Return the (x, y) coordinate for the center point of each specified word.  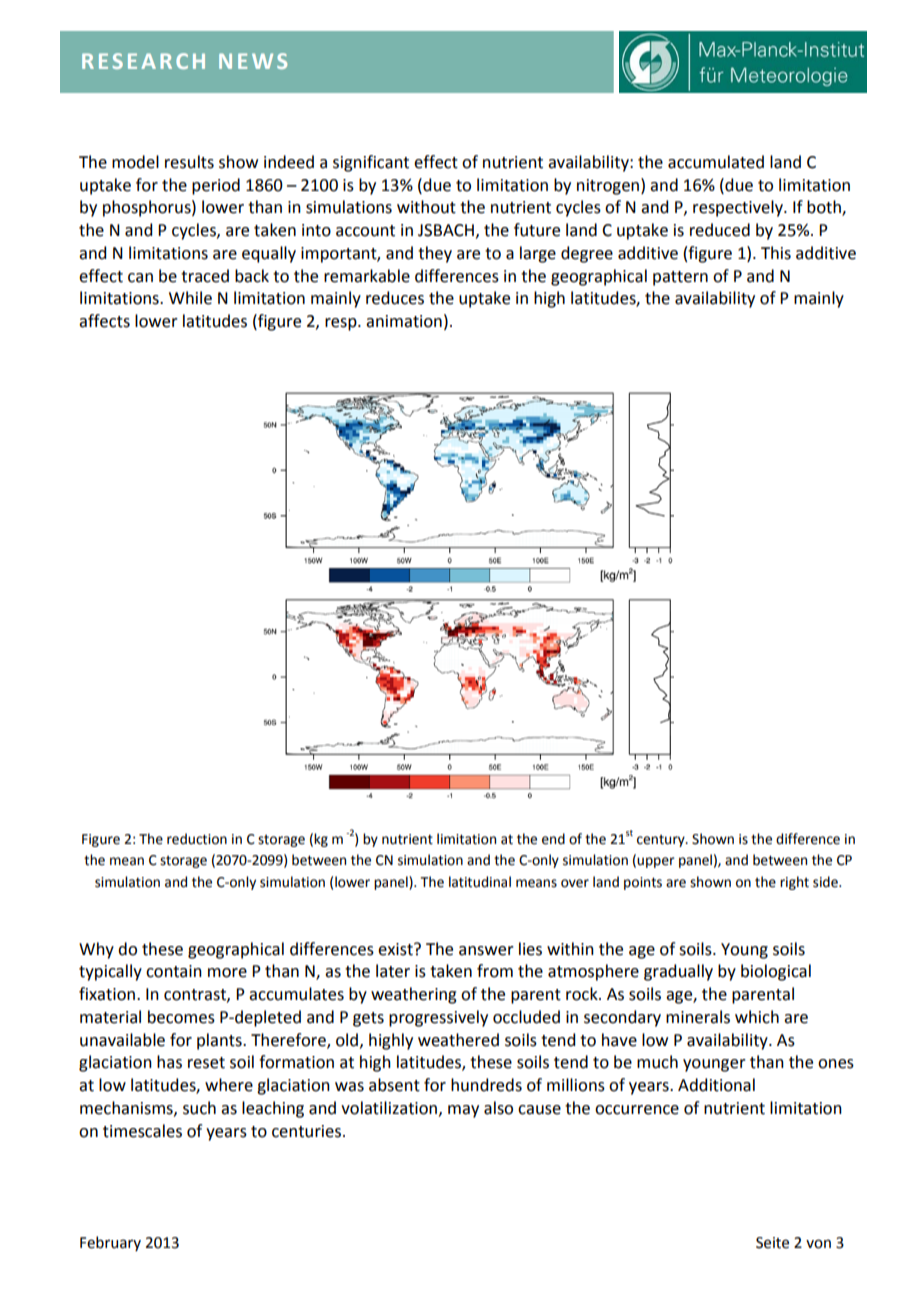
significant (371, 163)
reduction (197, 839)
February (110, 1243)
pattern (680, 278)
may (463, 1111)
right (794, 883)
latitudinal (480, 882)
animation (404, 321)
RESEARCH (143, 61)
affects (104, 321)
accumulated (716, 162)
